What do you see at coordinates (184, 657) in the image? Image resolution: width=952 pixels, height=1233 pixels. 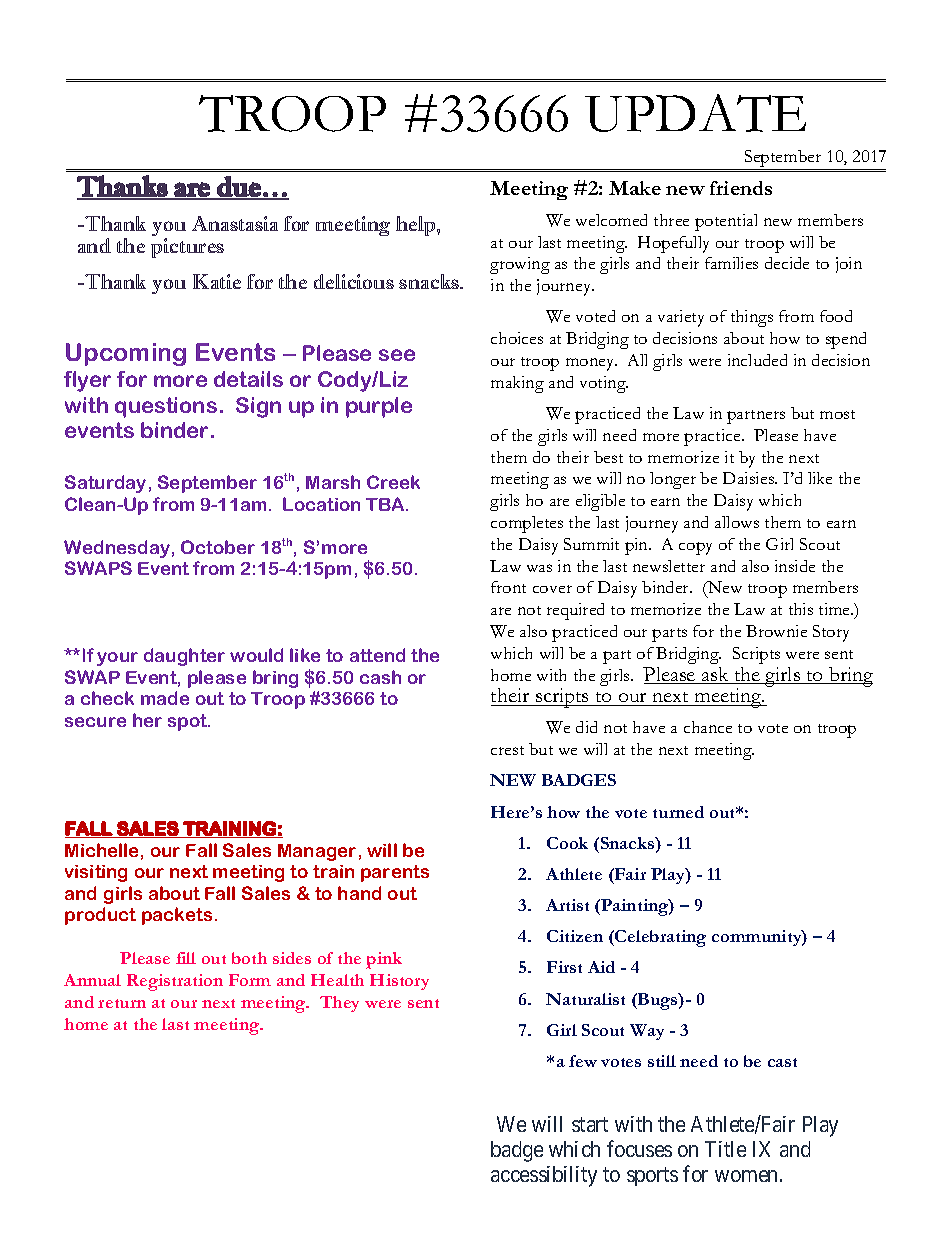 I see `daughter` at bounding box center [184, 657].
